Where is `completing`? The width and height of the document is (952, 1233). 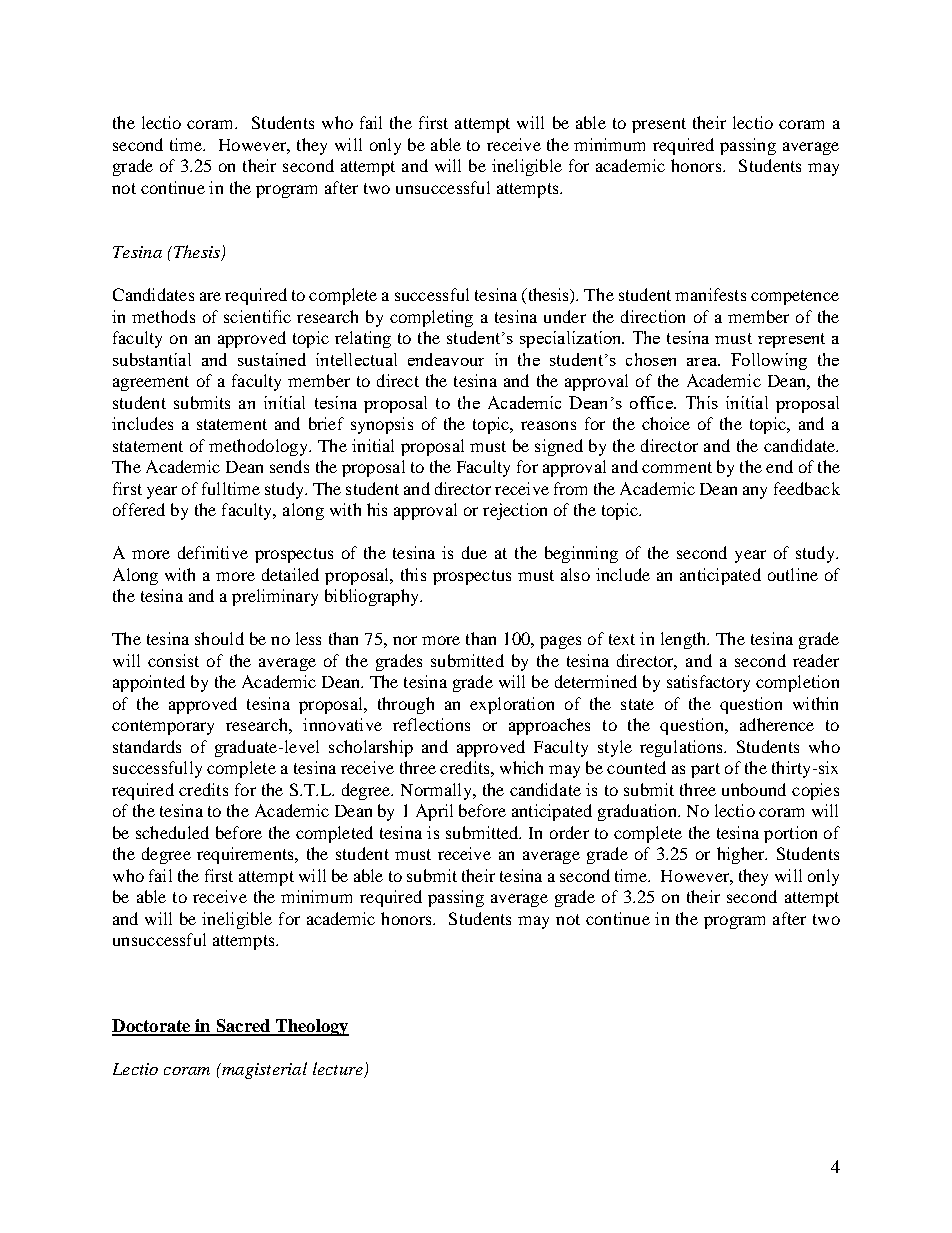 completing is located at coordinates (431, 318).
